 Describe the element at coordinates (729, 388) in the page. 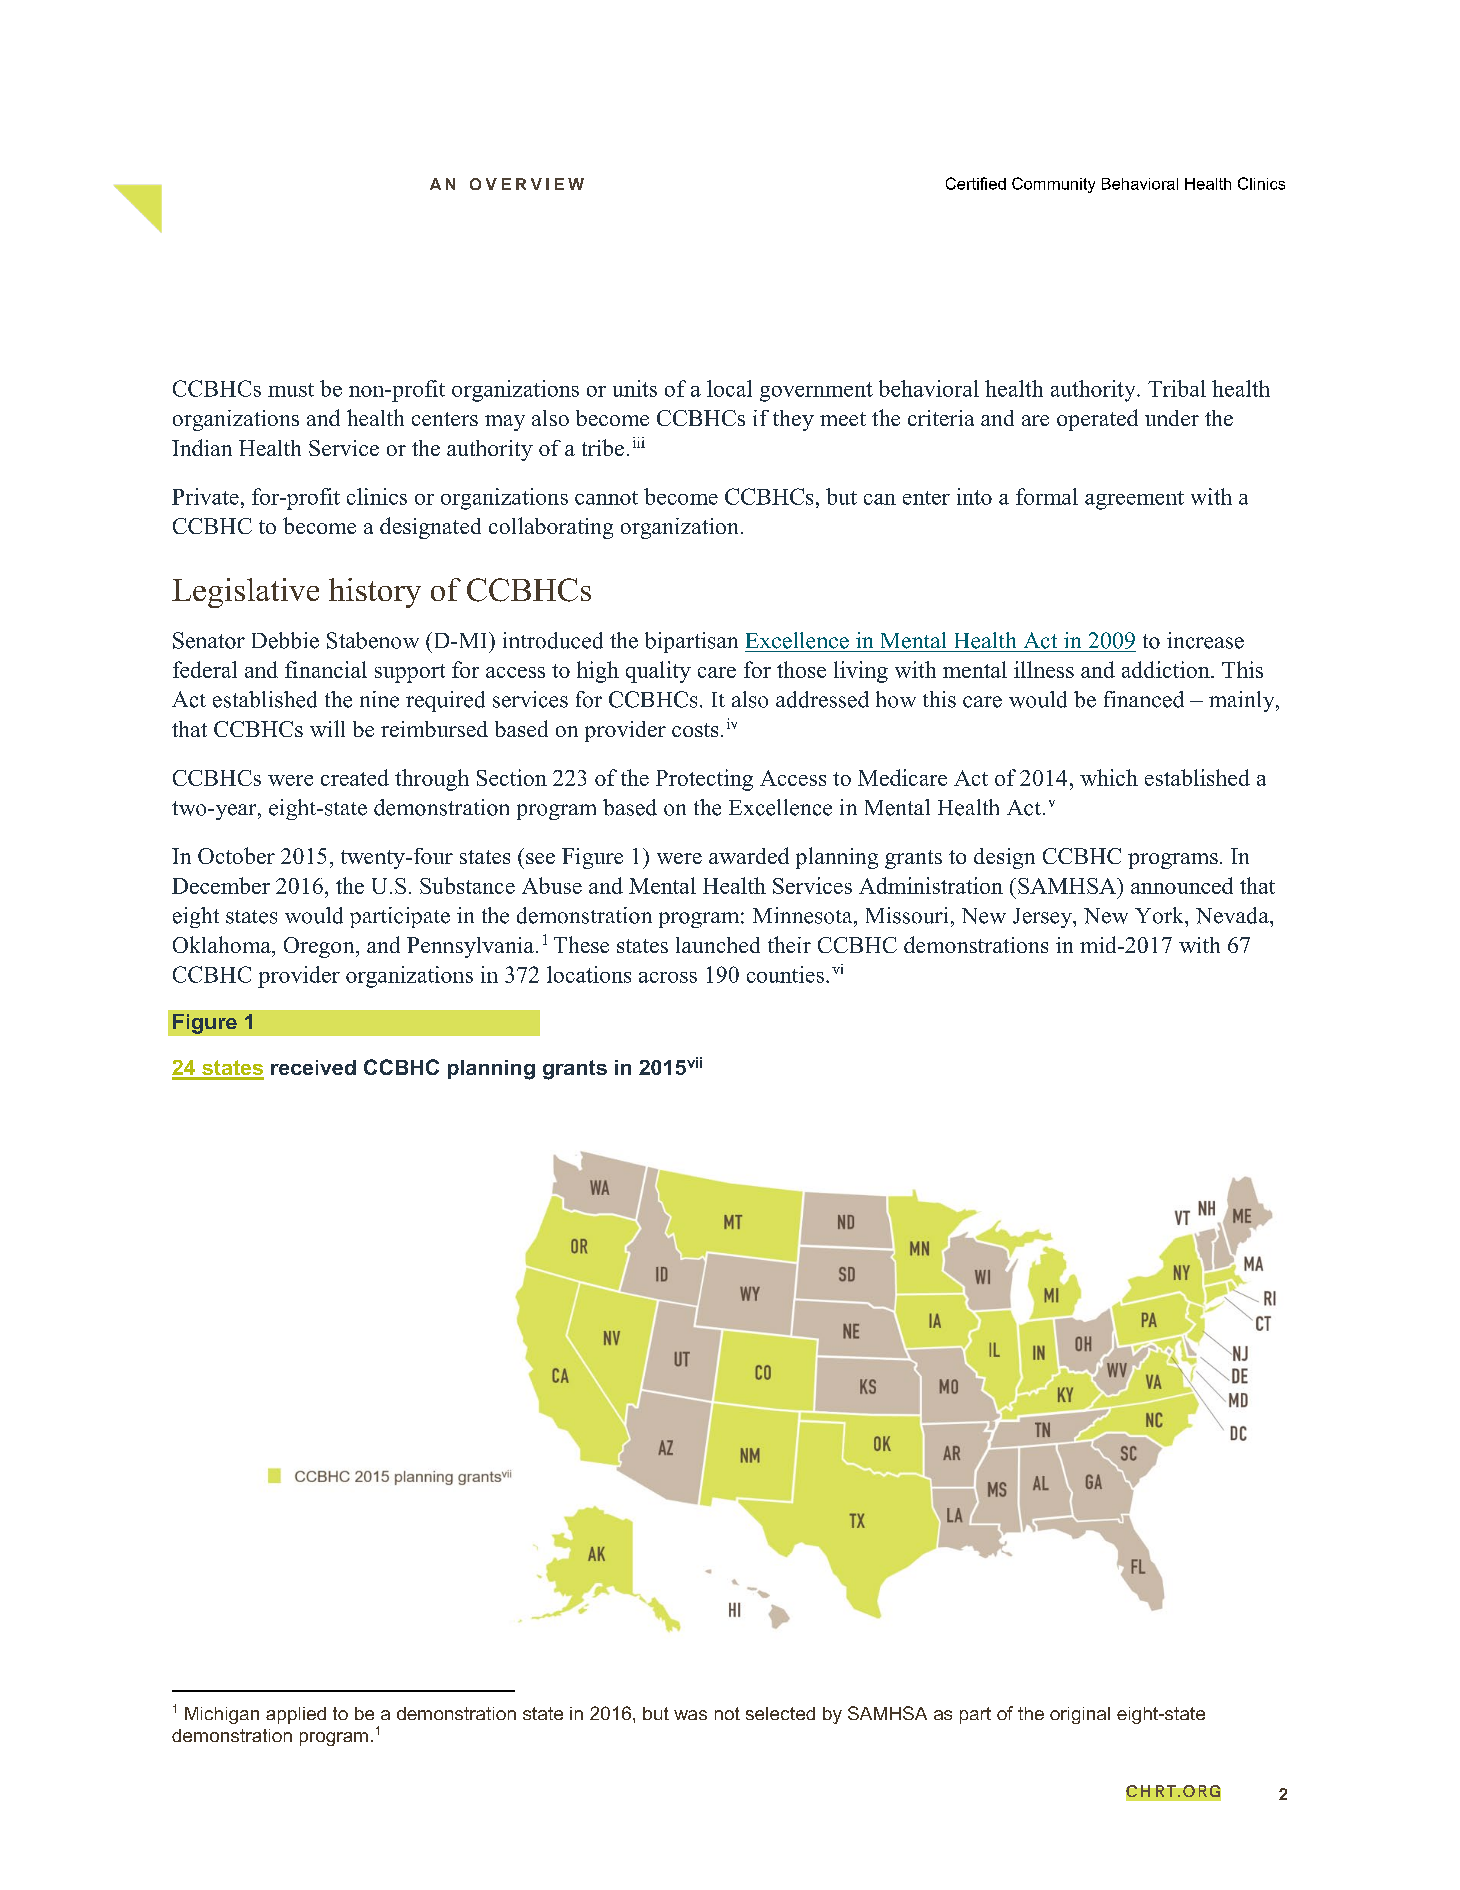

I see `local` at that location.
